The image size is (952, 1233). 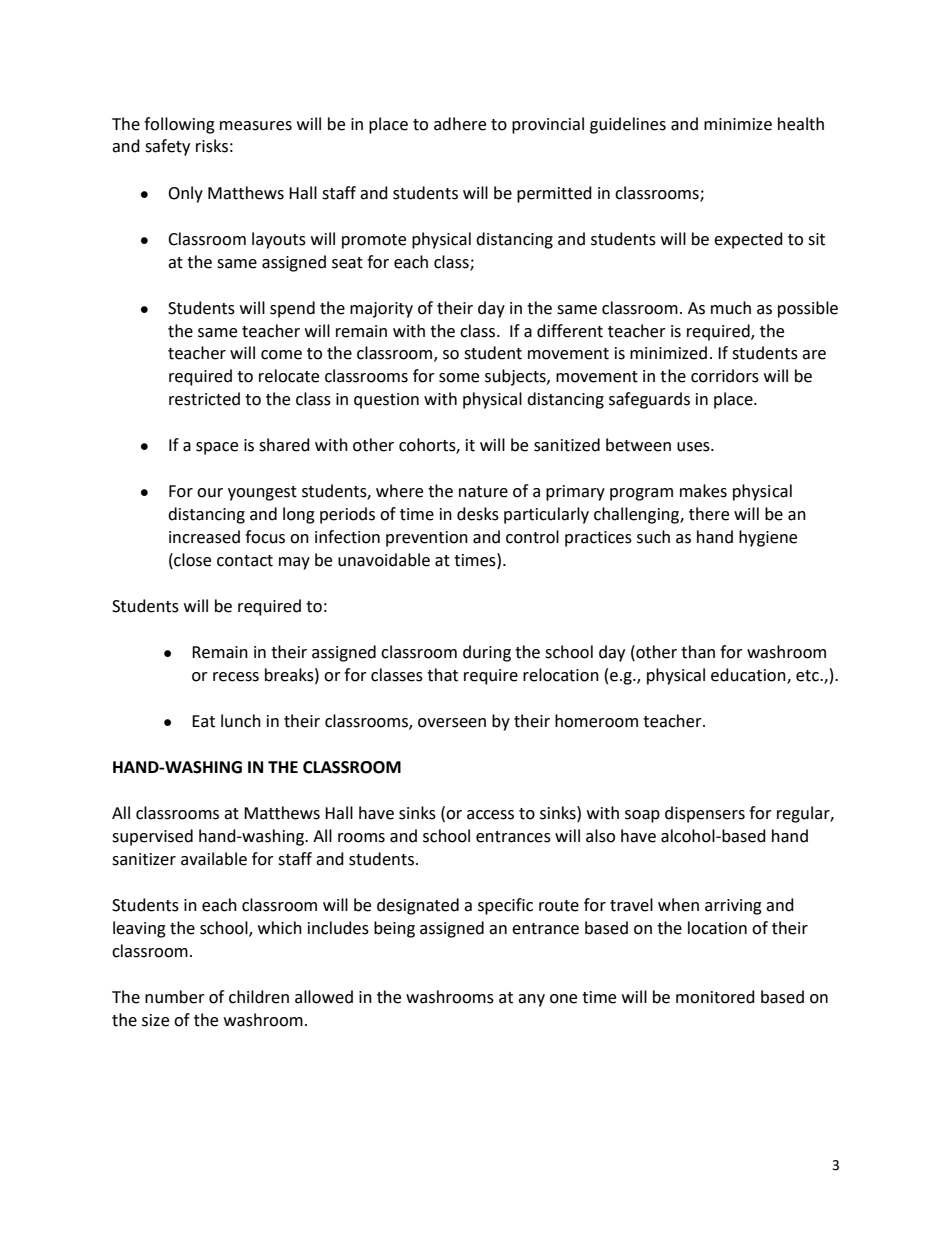 I want to click on access, so click(x=490, y=815).
